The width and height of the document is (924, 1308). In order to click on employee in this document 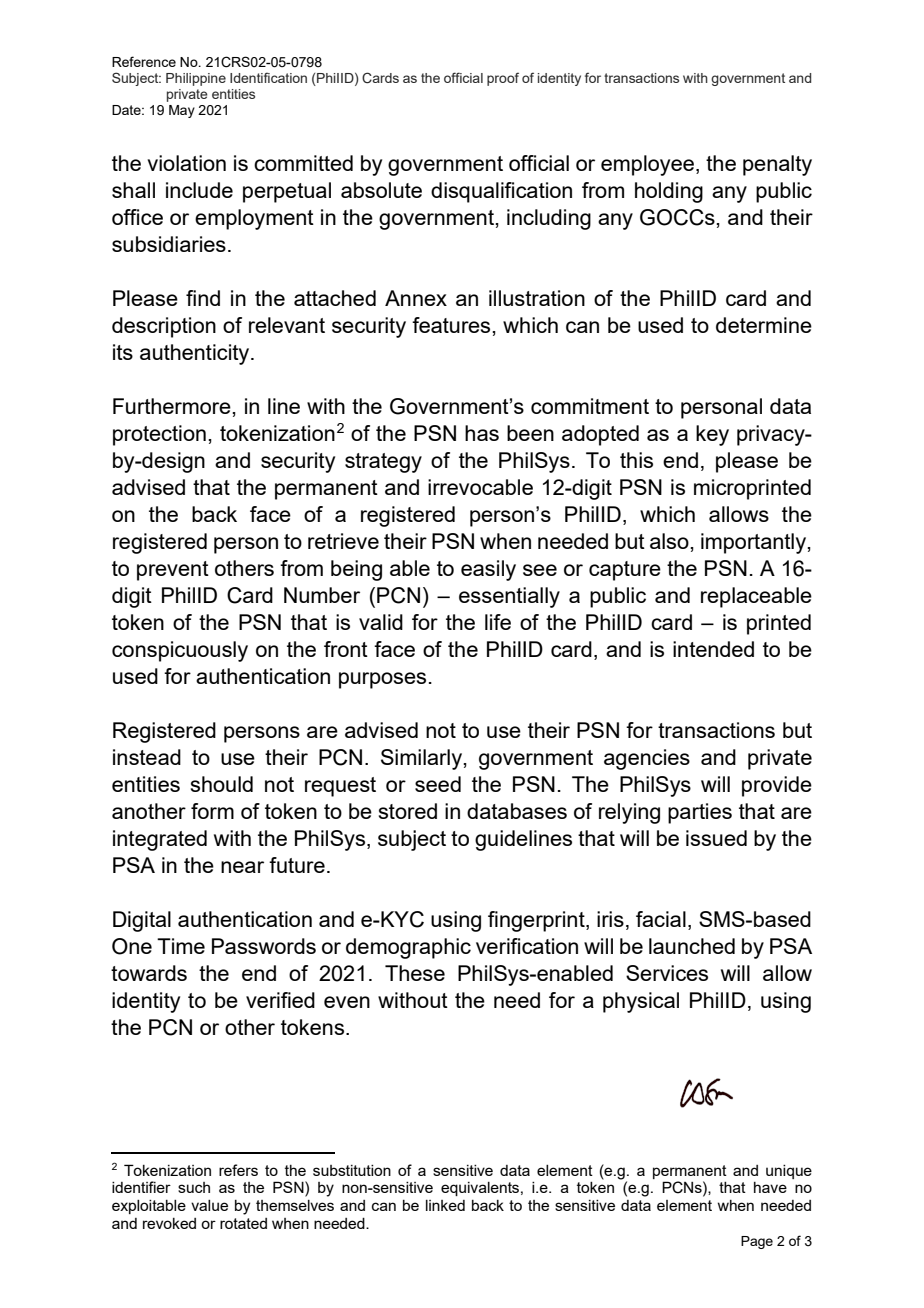, I will do `click(649, 165)`.
